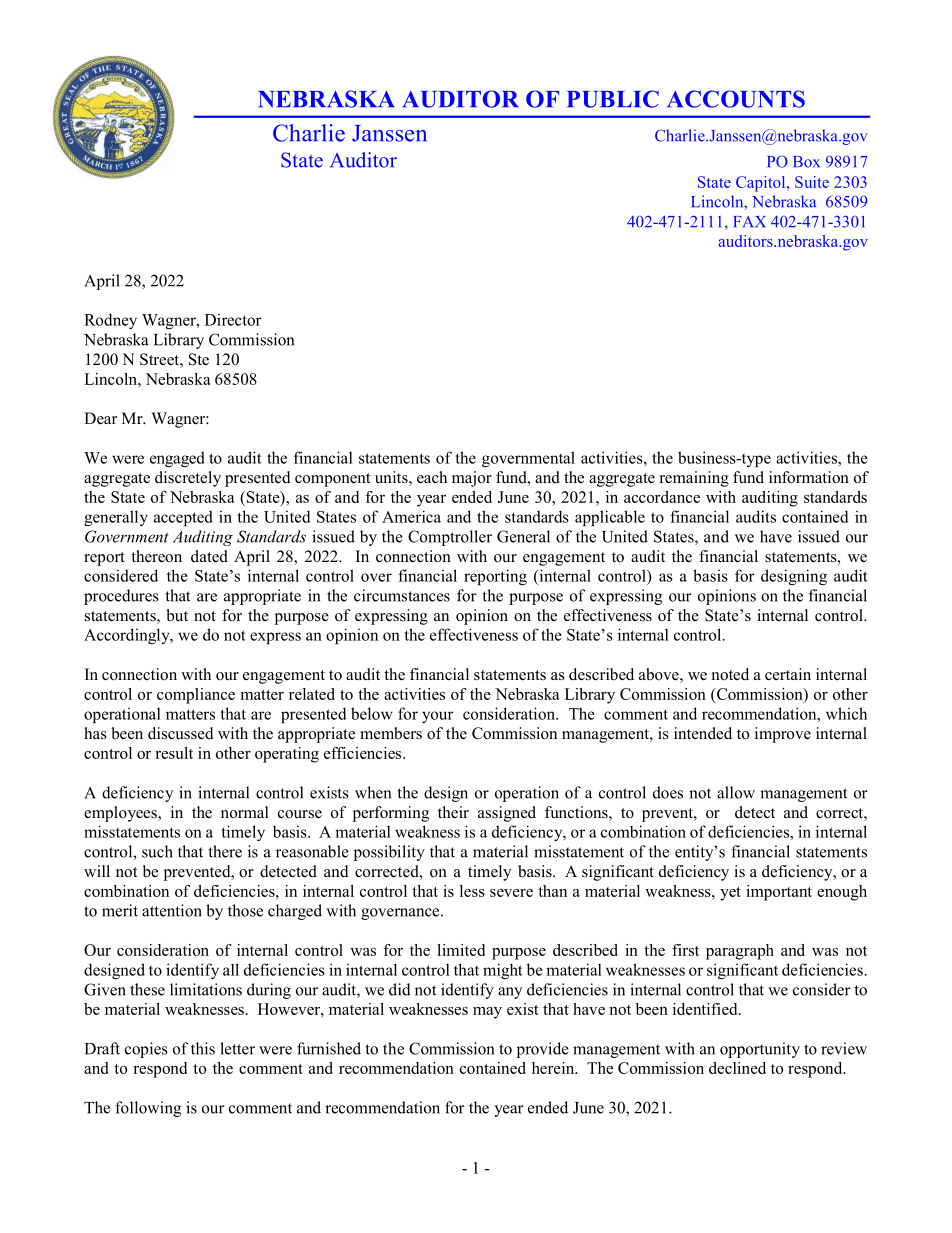 The image size is (952, 1233). I want to click on provide, so click(543, 1050).
